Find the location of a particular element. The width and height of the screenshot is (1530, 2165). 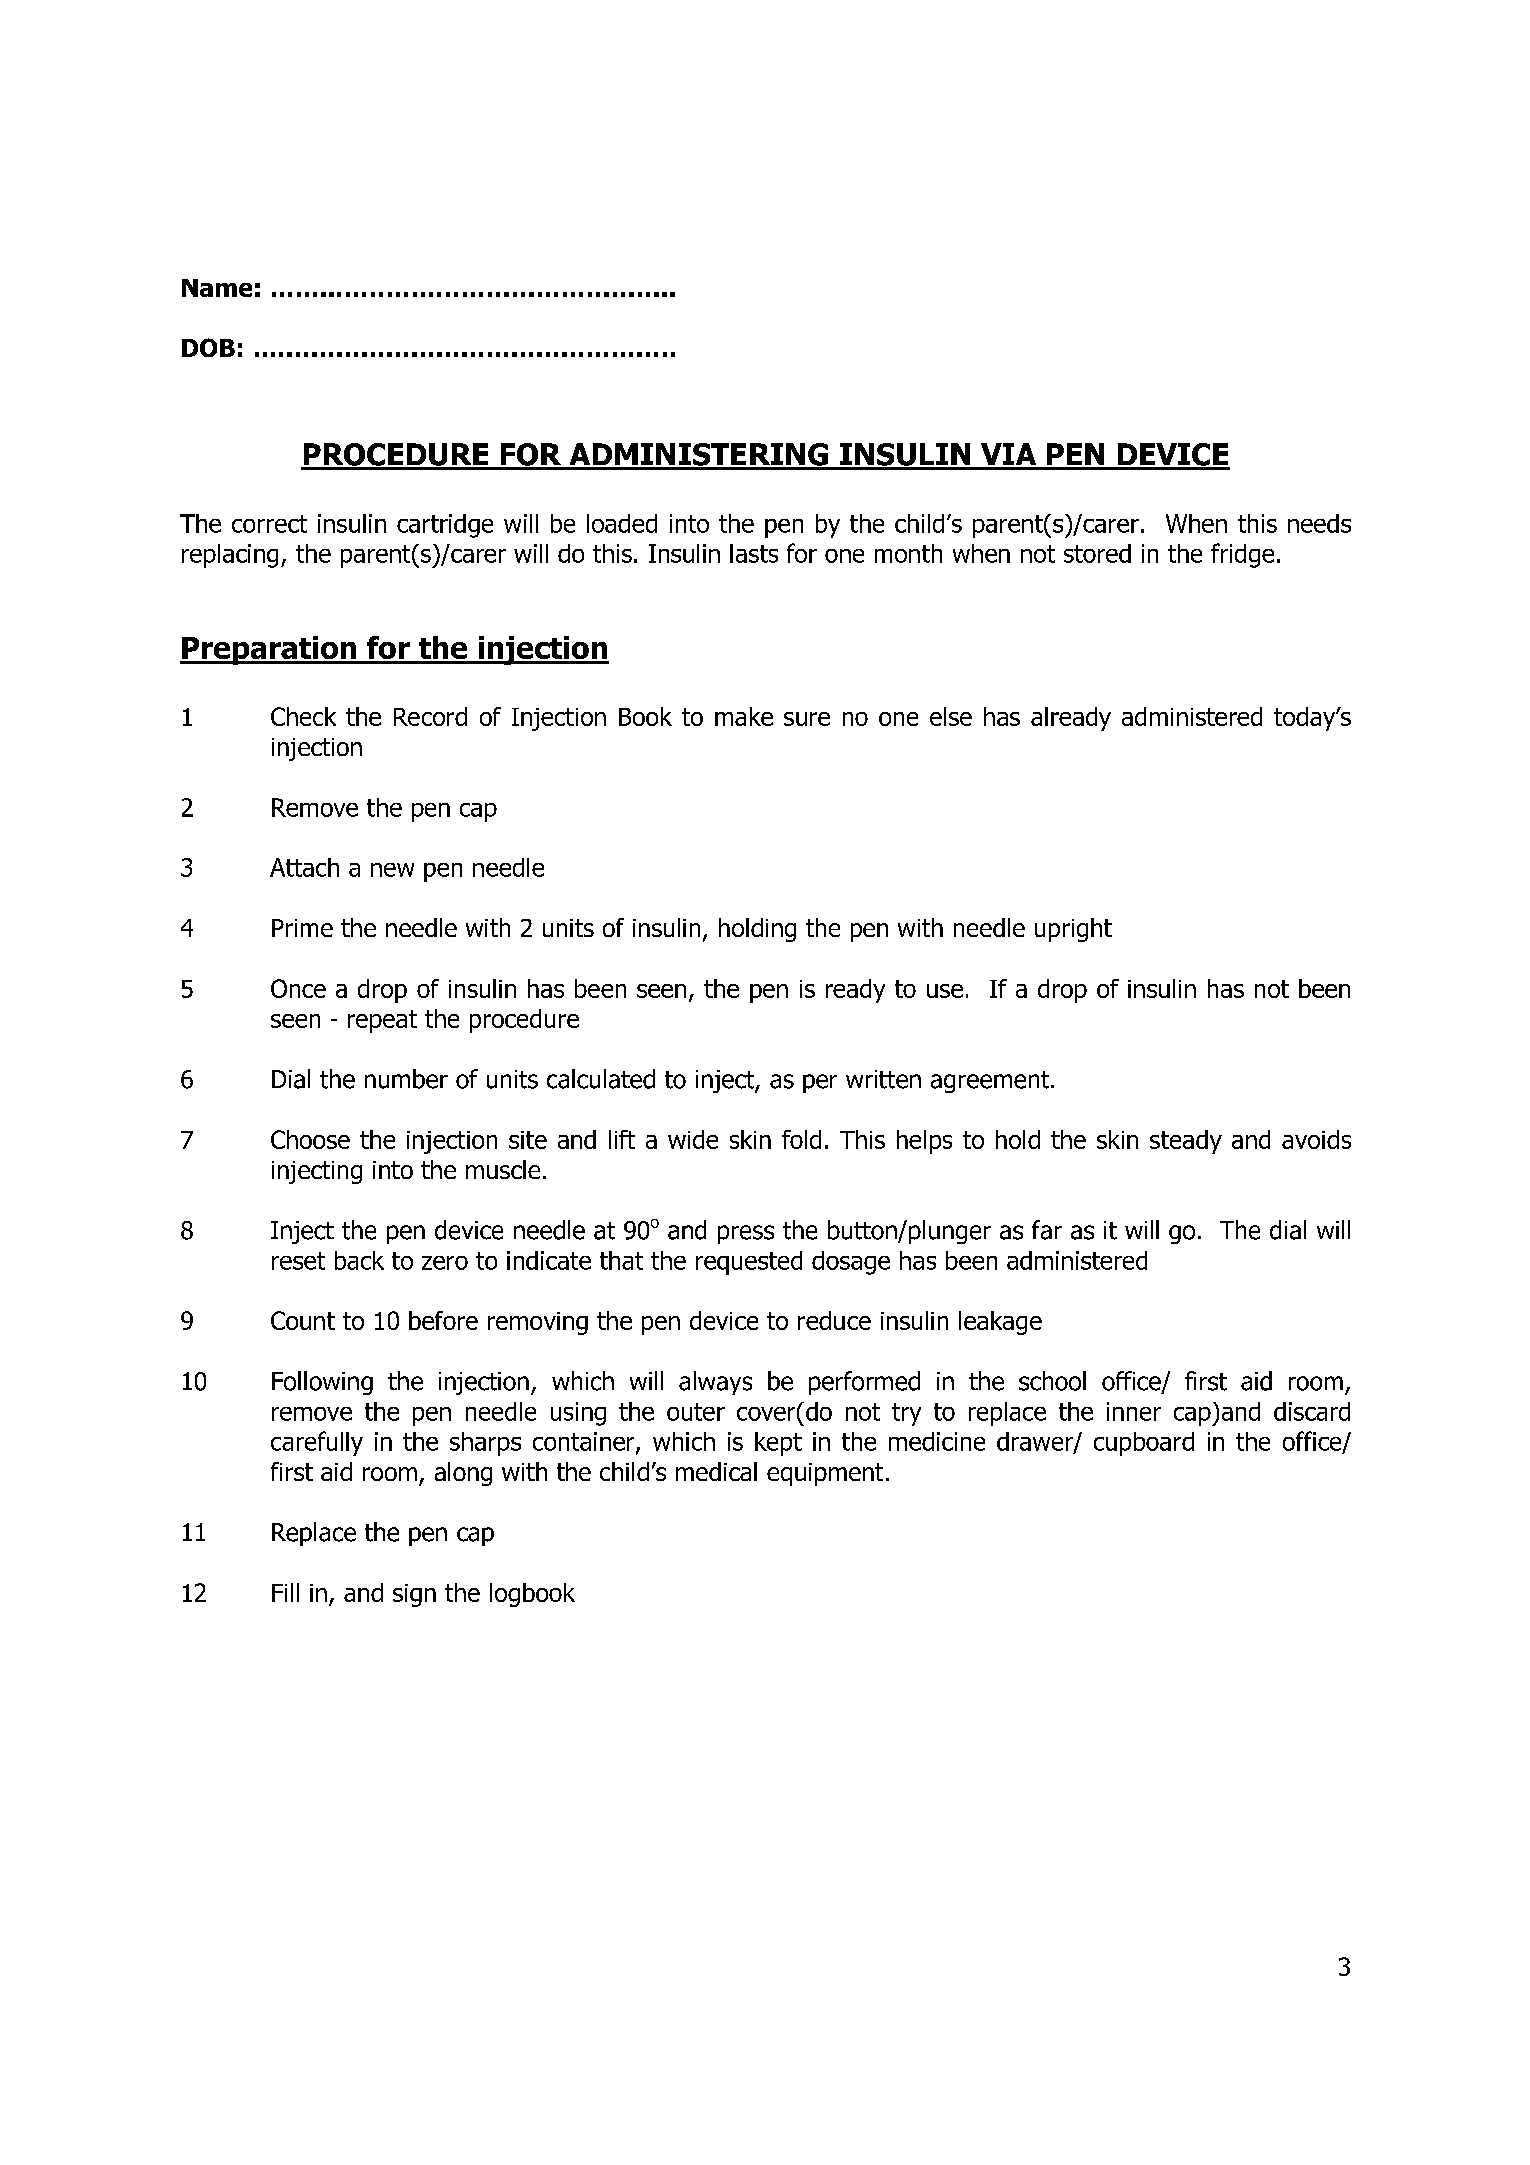

correct is located at coordinates (269, 524).
